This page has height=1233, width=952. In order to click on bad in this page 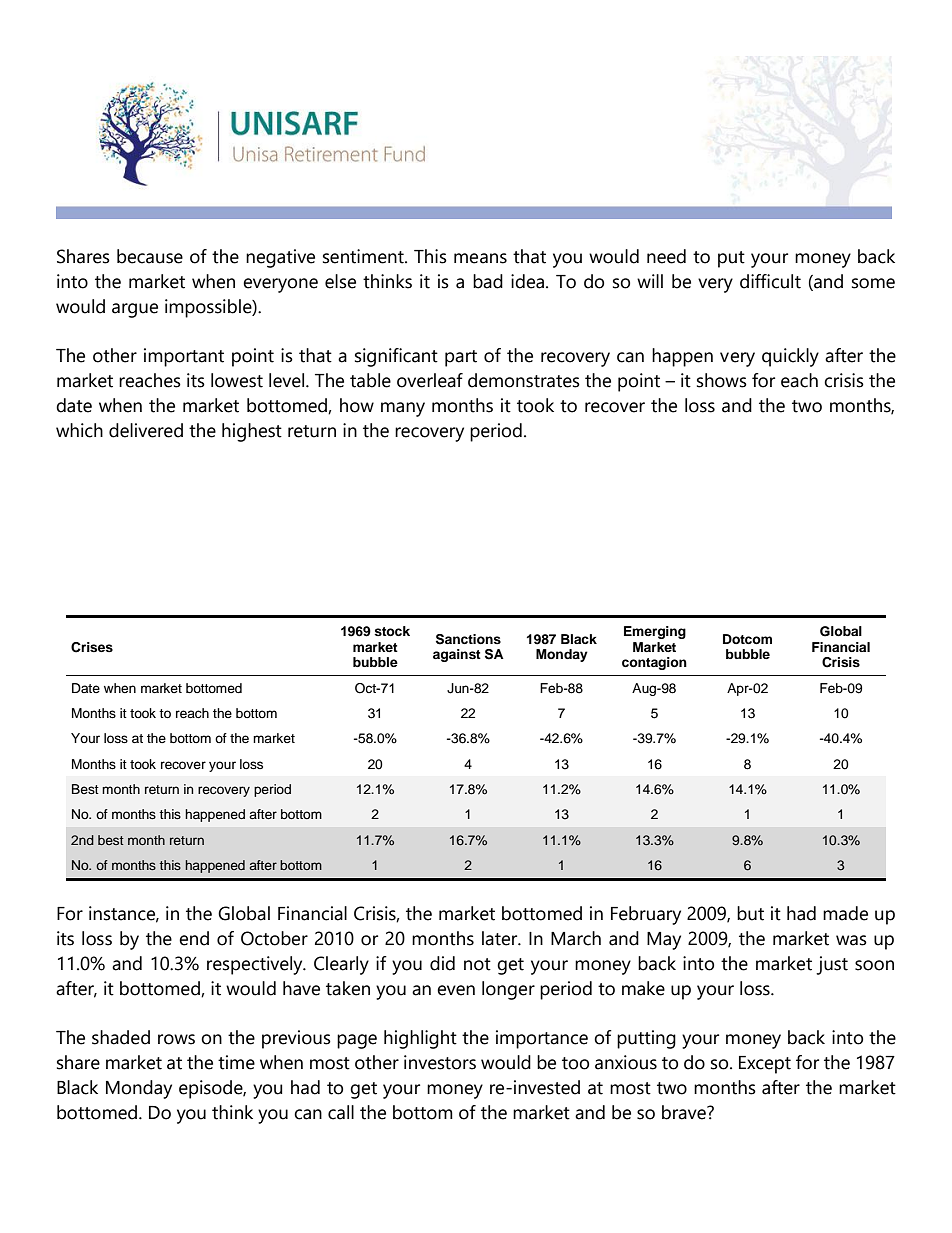, I will do `click(488, 281)`.
